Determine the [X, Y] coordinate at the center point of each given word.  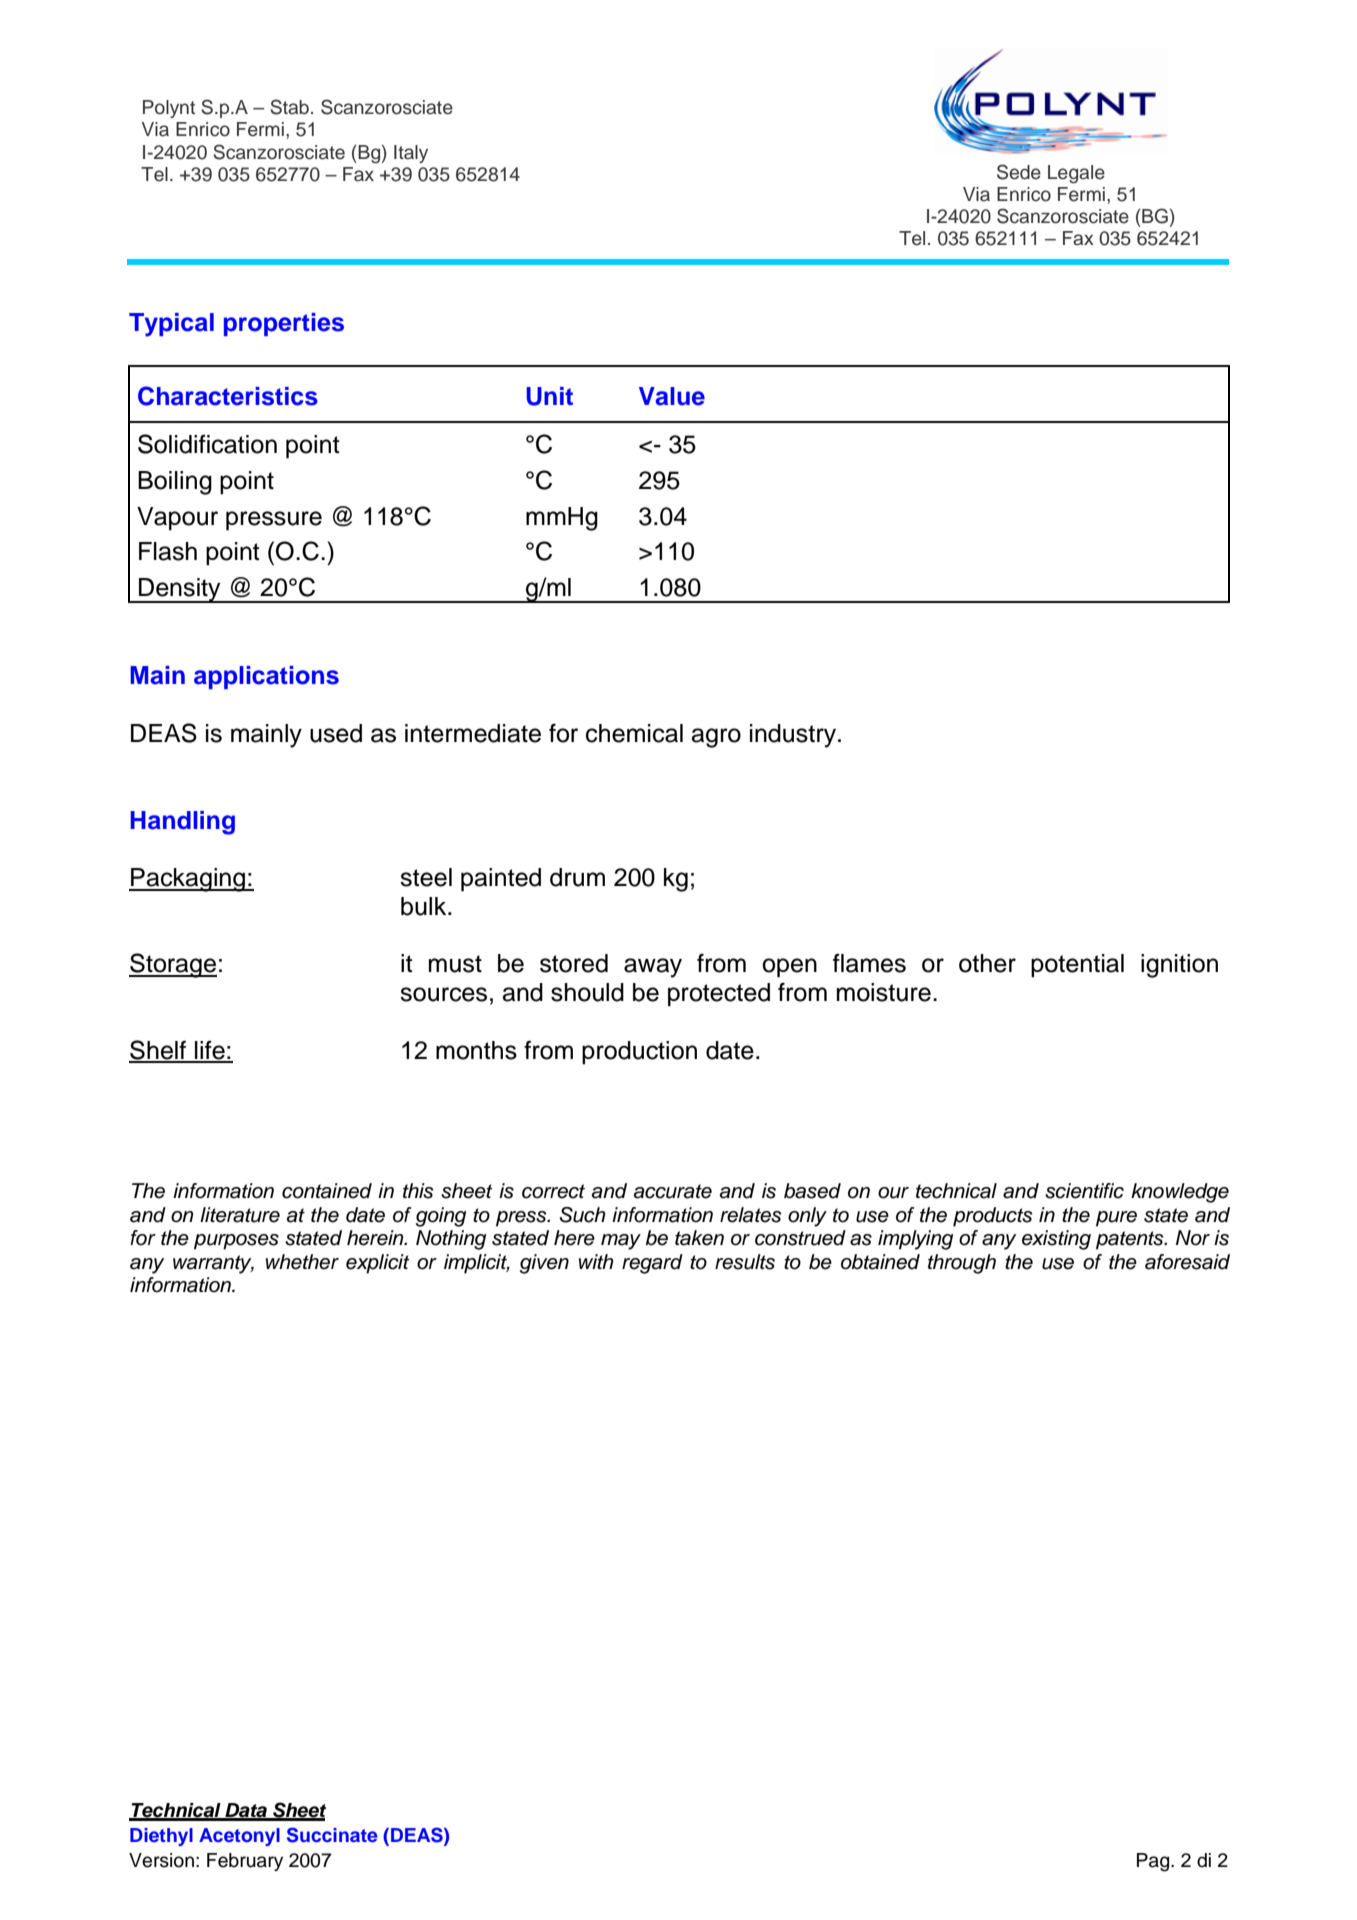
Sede [1019, 172]
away [653, 968]
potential [1077, 966]
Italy [411, 154]
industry [793, 736]
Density [180, 590]
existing [1056, 1240]
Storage [173, 965]
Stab [289, 107]
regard [652, 1264]
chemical [634, 733]
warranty [213, 1264]
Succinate [332, 1835]
